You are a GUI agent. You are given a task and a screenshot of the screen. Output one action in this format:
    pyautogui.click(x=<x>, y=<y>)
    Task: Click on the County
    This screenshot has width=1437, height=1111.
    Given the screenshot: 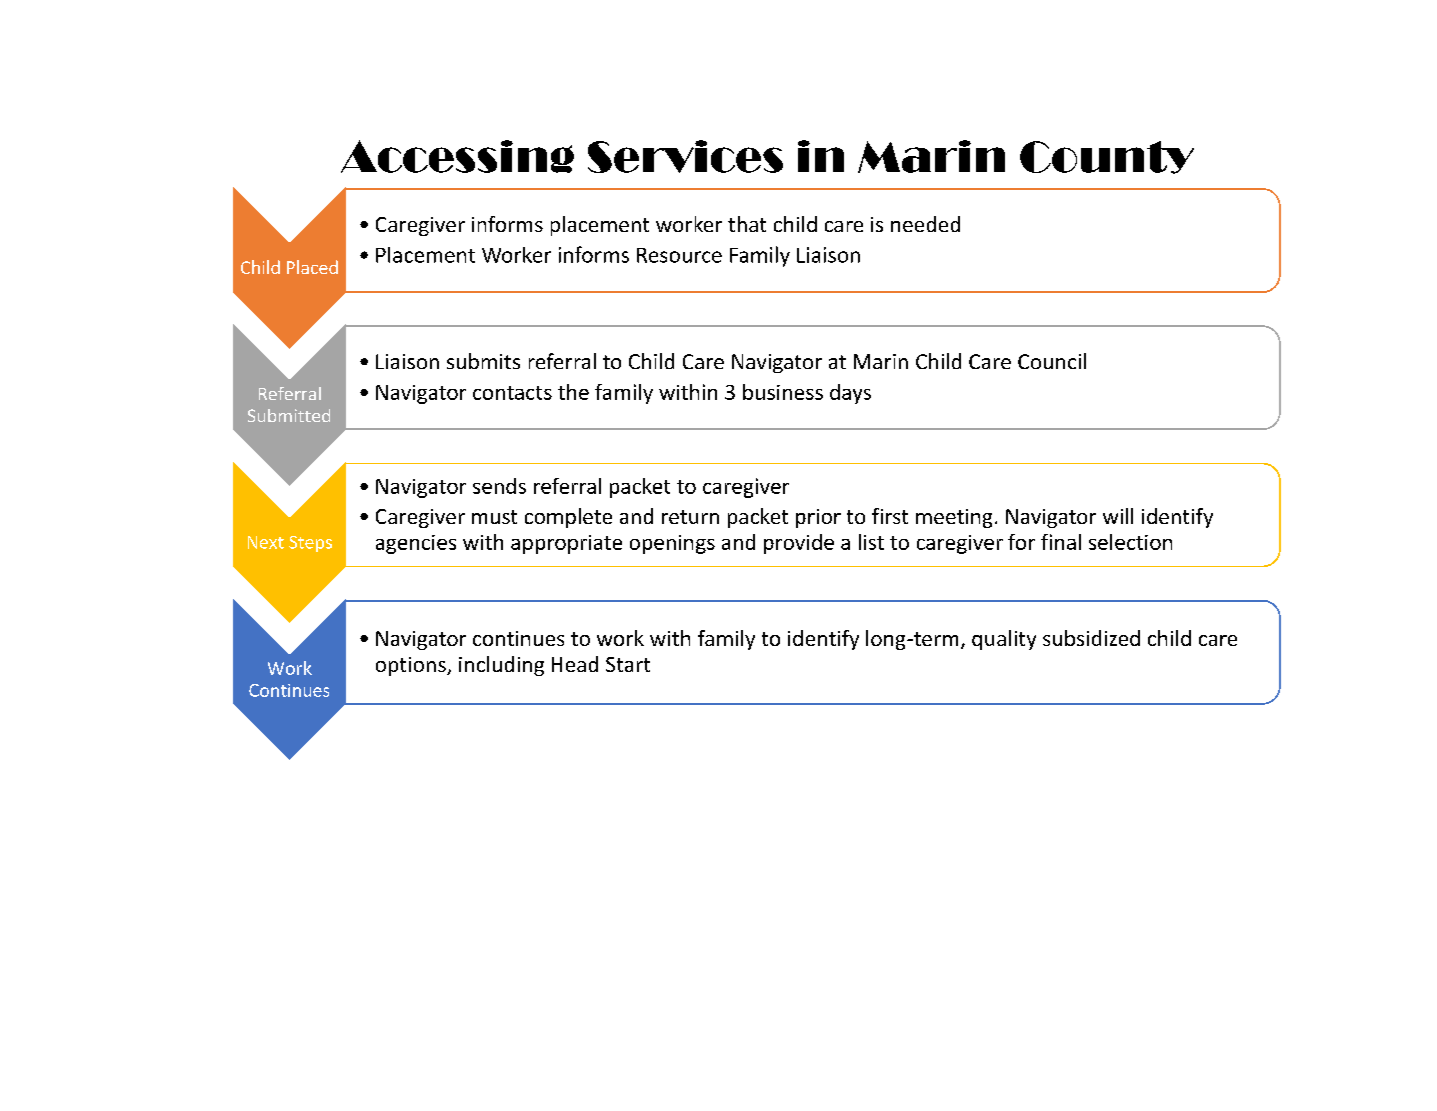 What is the action you would take?
    pyautogui.click(x=1107, y=157)
